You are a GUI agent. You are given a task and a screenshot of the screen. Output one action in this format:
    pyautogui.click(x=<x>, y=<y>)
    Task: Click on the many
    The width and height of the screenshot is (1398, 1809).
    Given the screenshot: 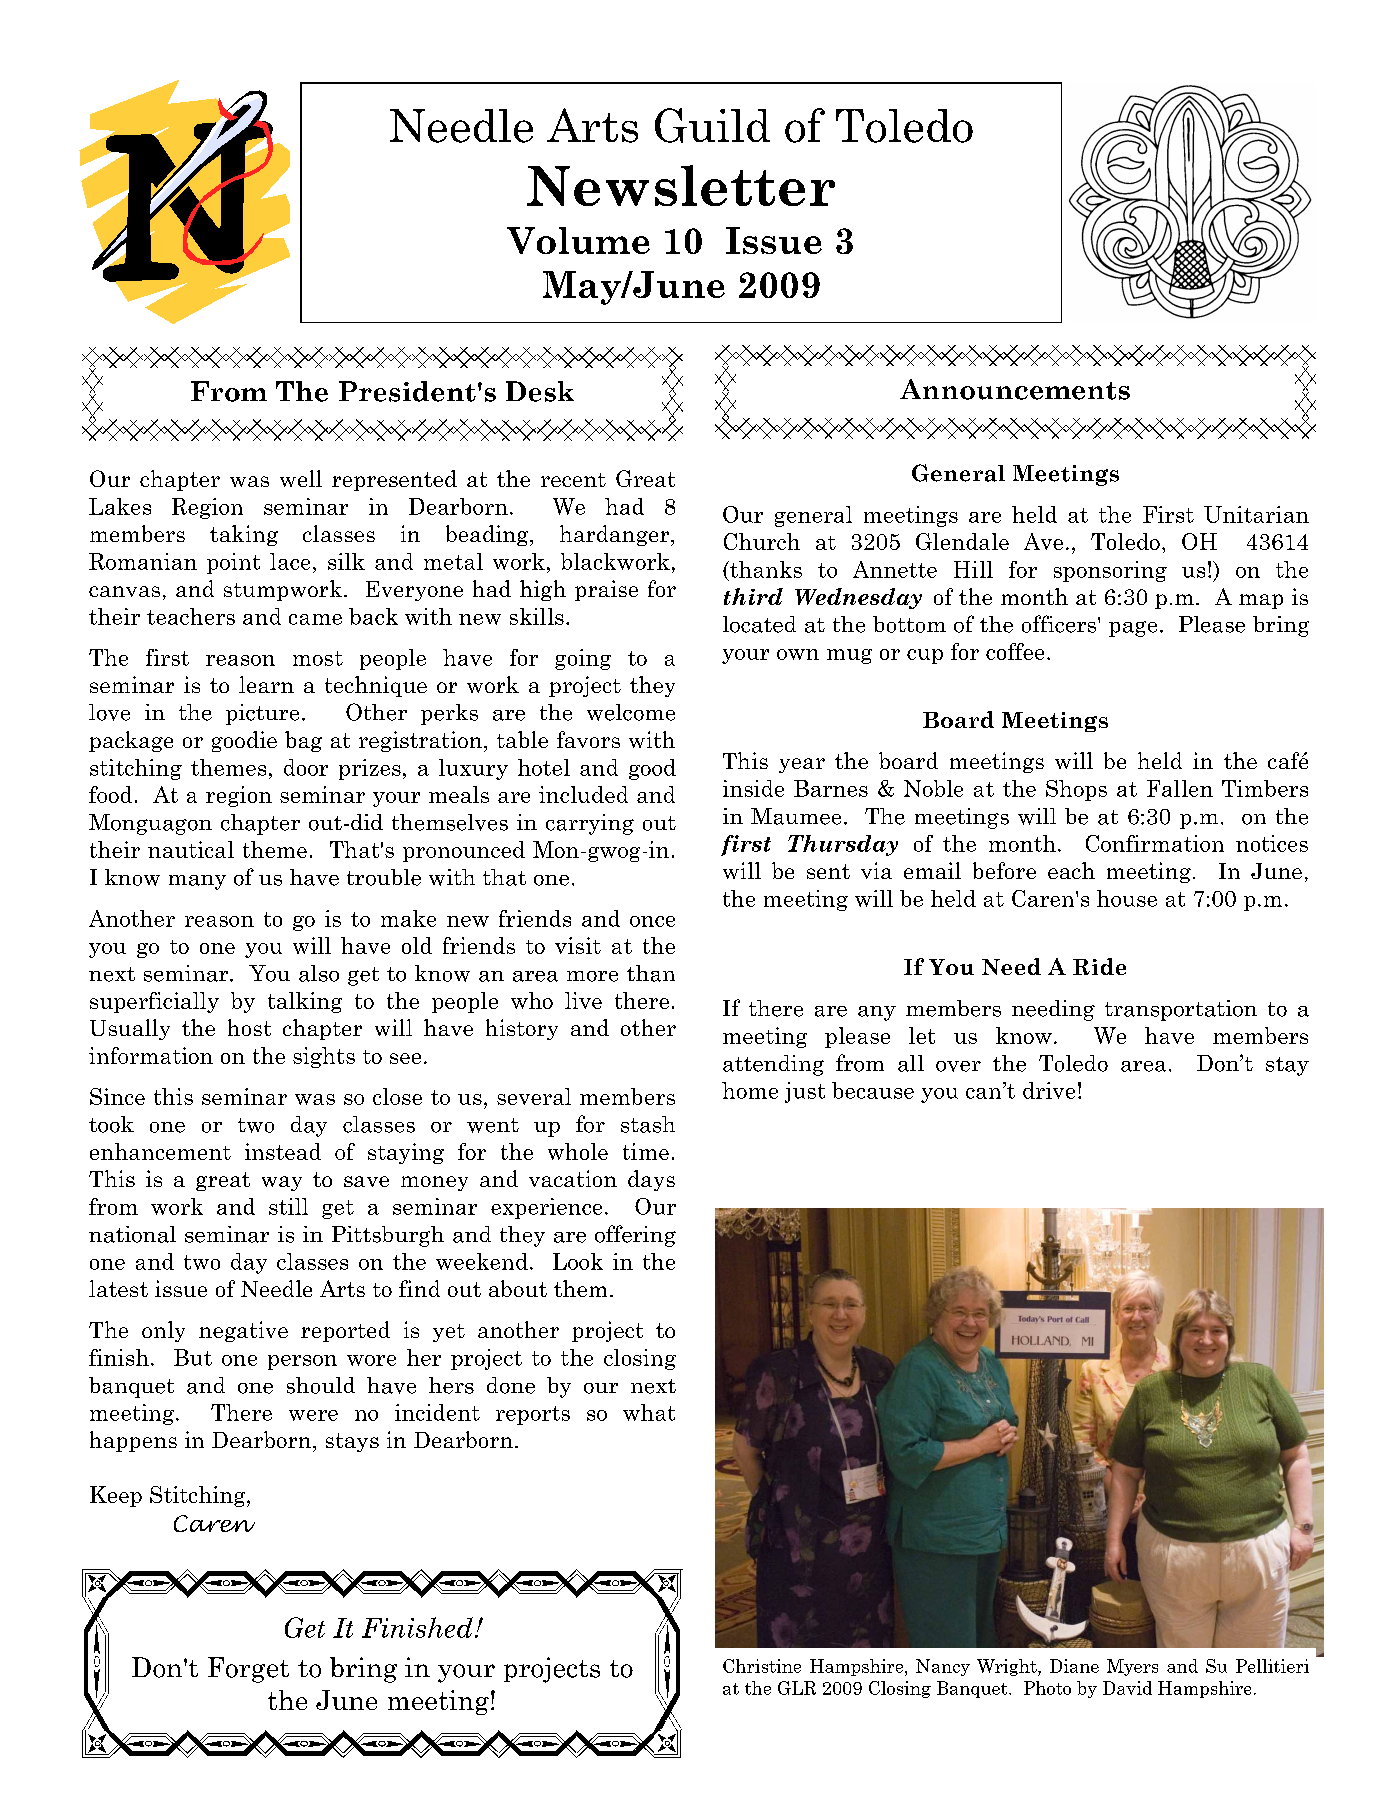 What is the action you would take?
    pyautogui.click(x=197, y=882)
